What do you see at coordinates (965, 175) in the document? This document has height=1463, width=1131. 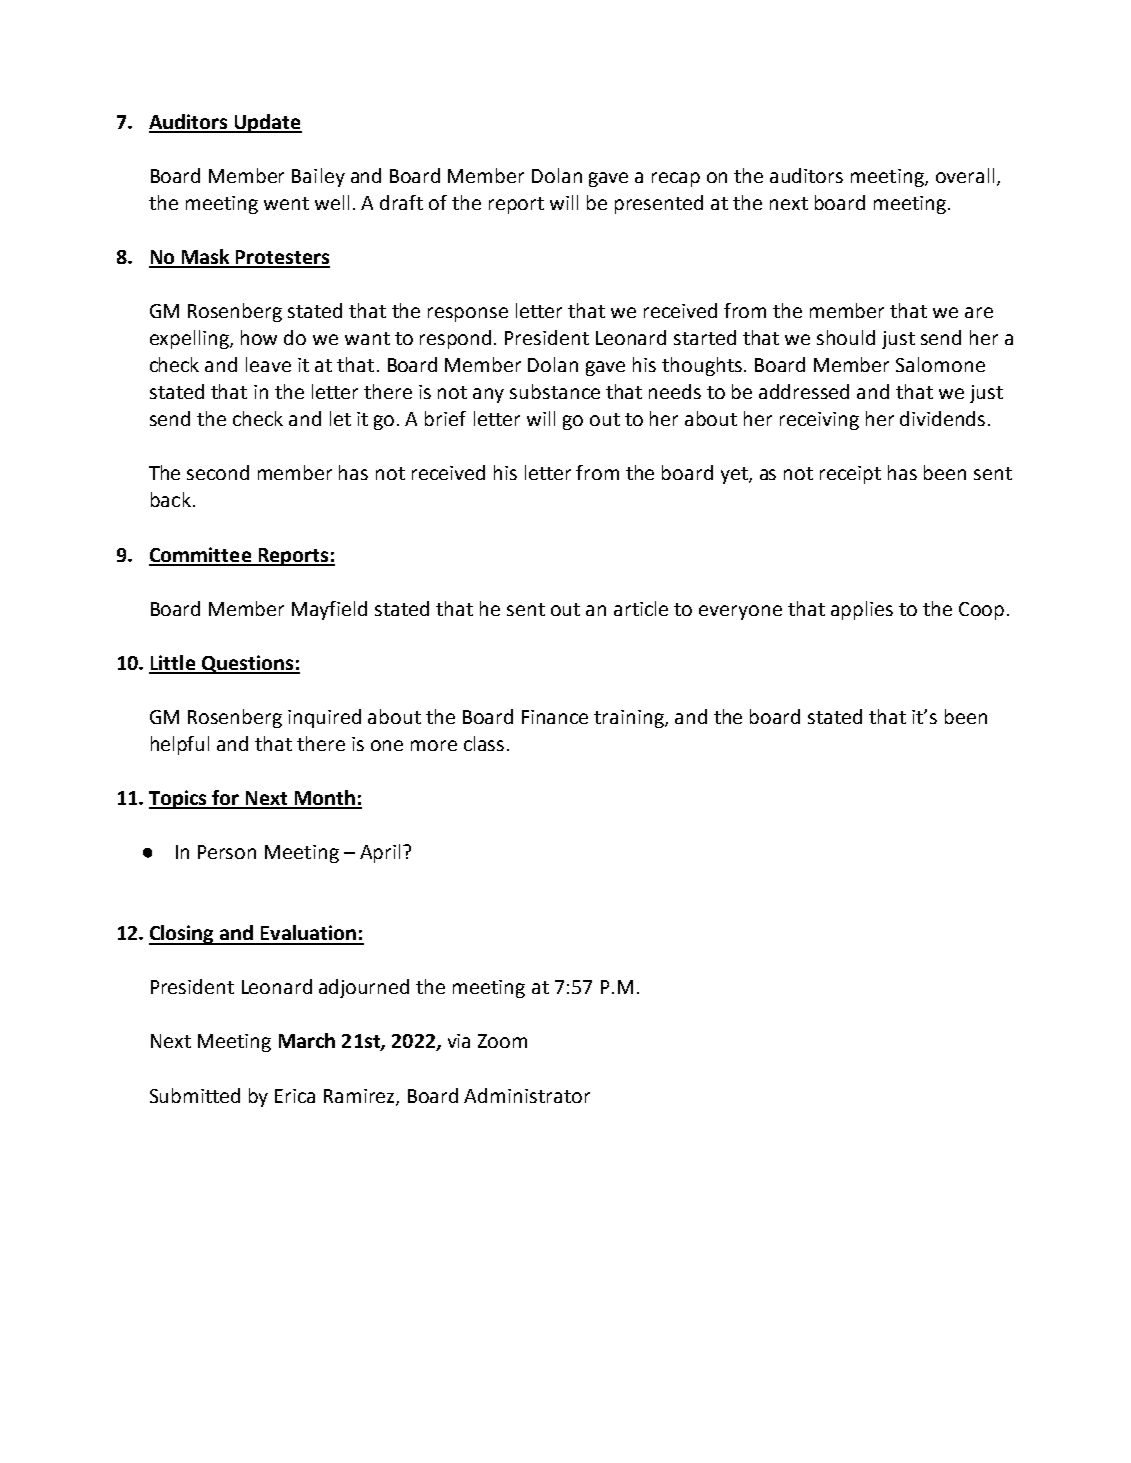 I see `overall` at bounding box center [965, 175].
